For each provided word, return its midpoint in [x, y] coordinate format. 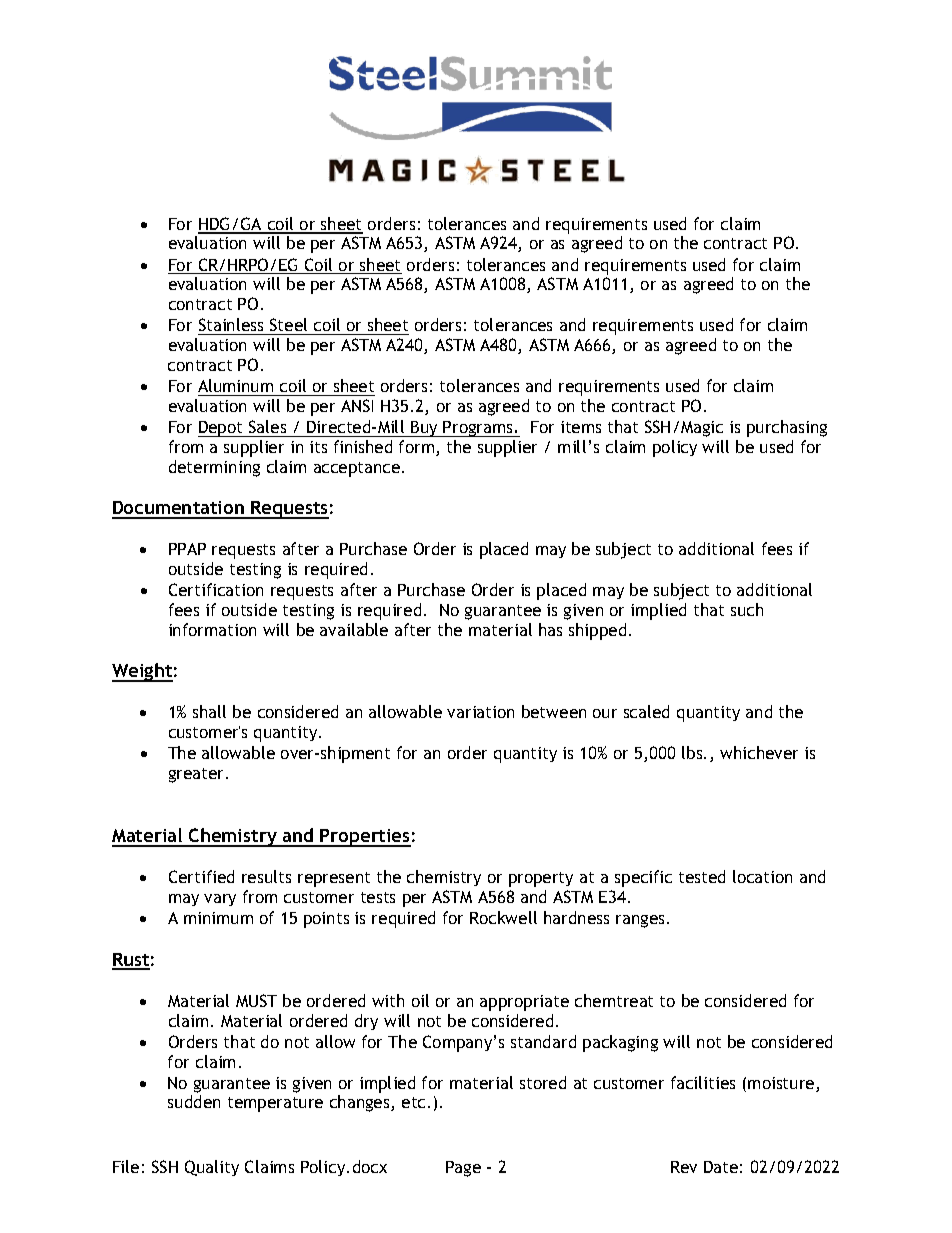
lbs [693, 752]
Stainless [231, 324]
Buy [424, 429]
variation [480, 712]
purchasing [787, 428]
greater [198, 775]
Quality [212, 1168]
